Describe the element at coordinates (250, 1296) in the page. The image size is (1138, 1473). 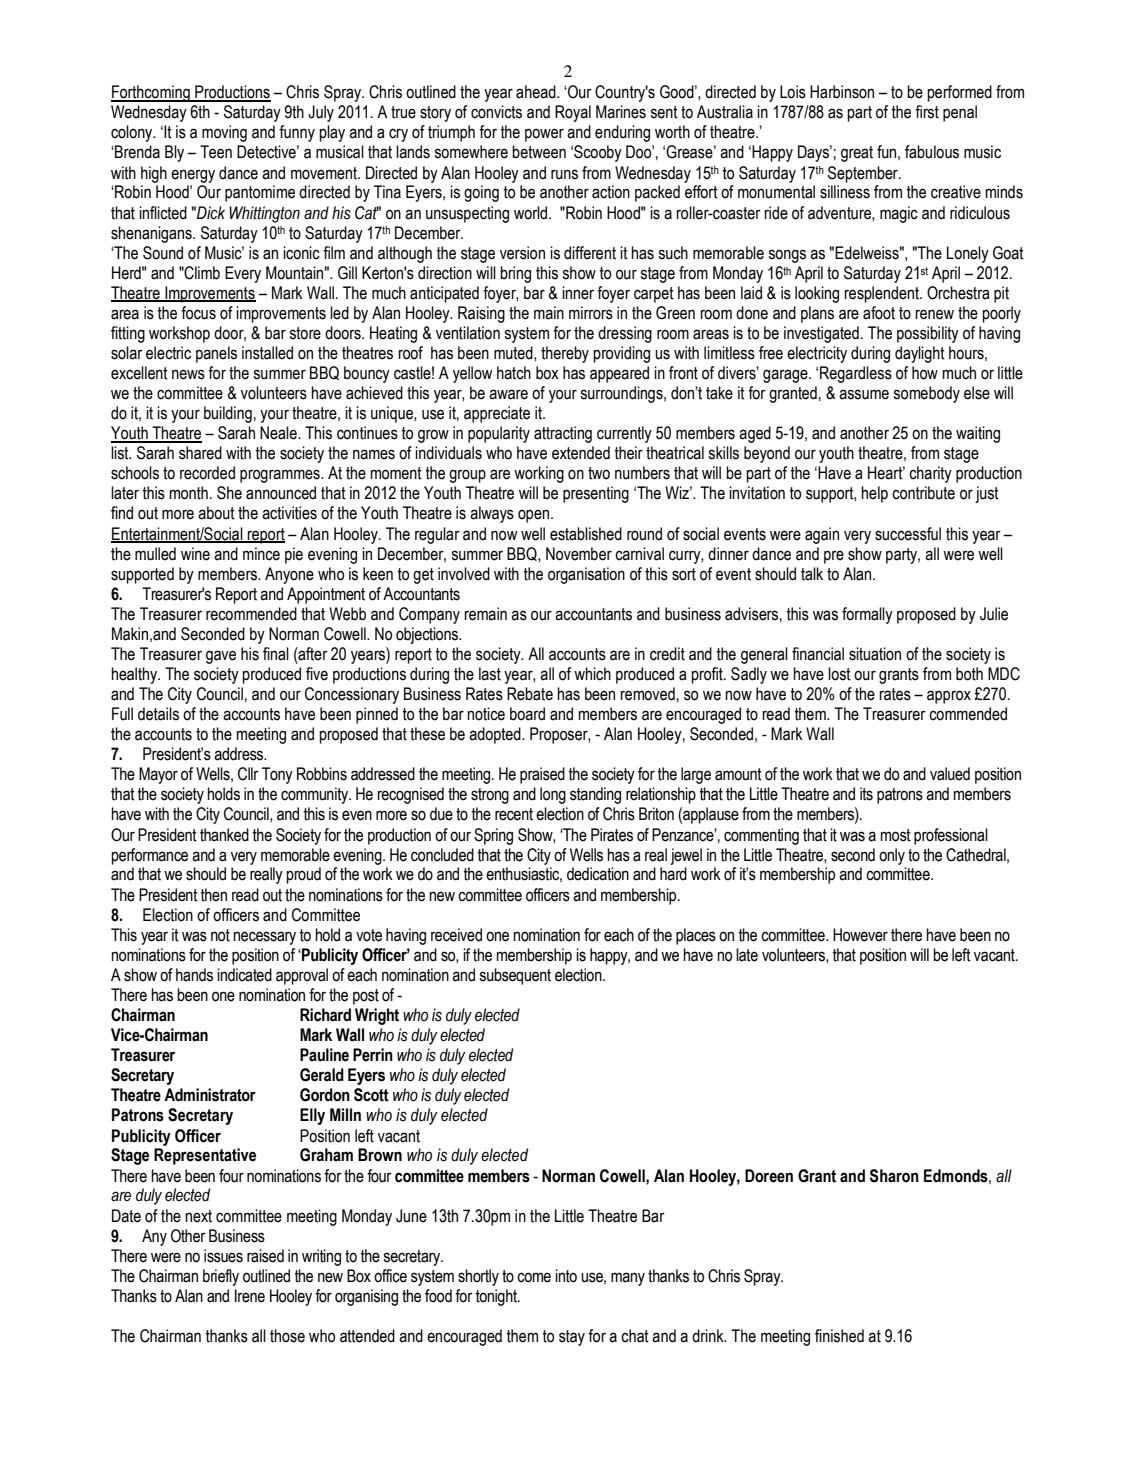
I see `Irene` at that location.
